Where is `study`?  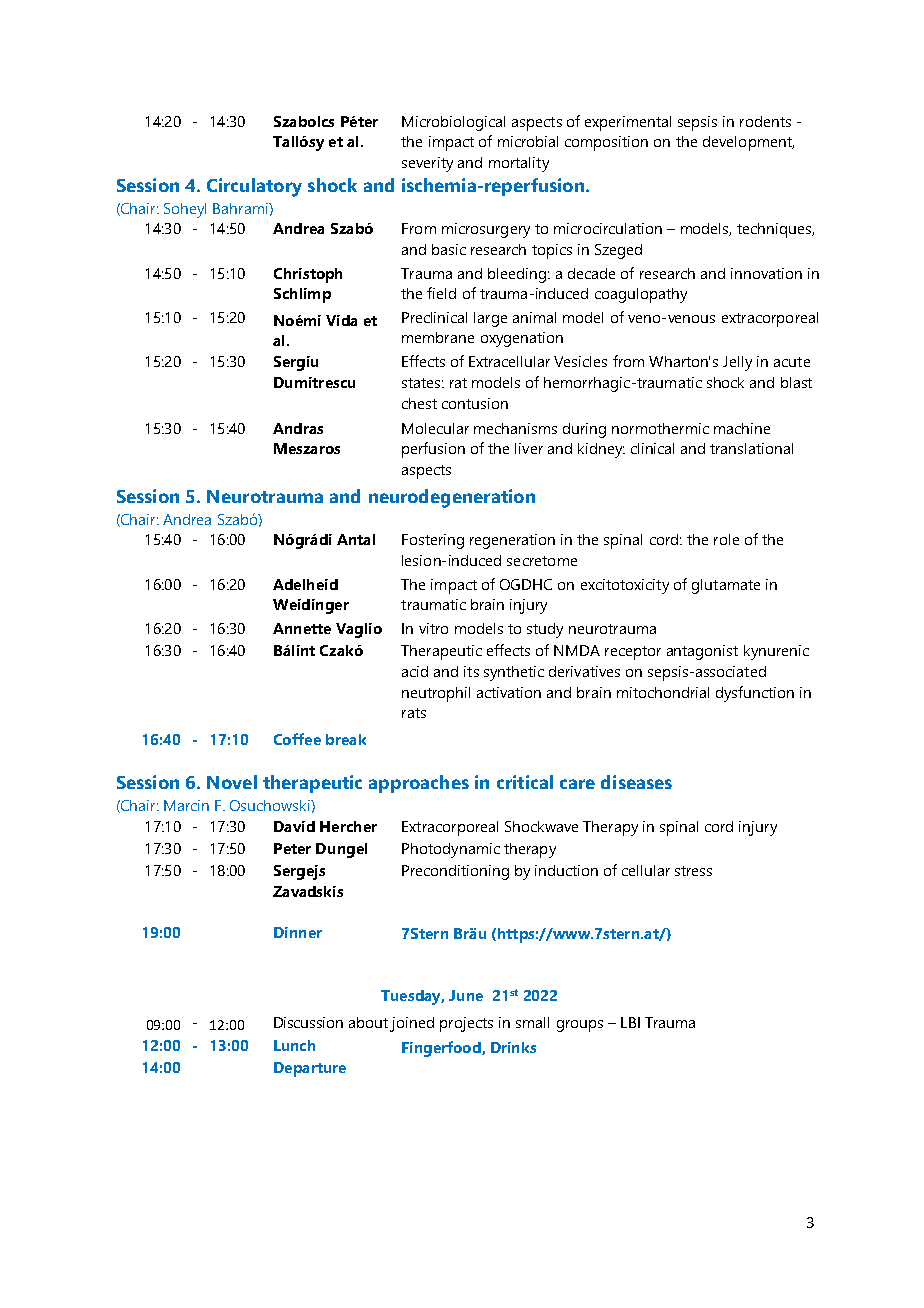 study is located at coordinates (545, 630).
